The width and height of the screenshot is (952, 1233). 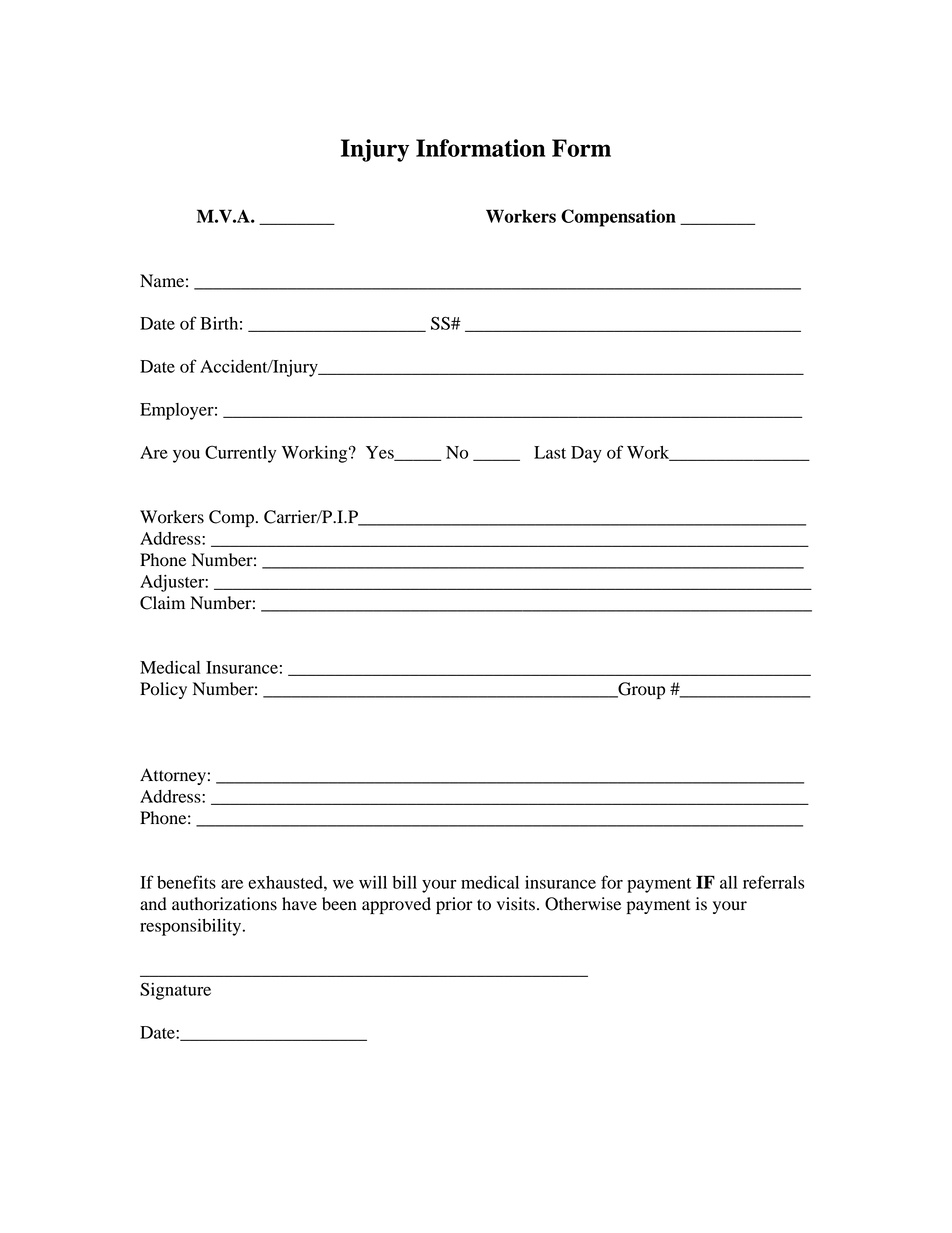 I want to click on Signature, so click(x=175, y=991).
